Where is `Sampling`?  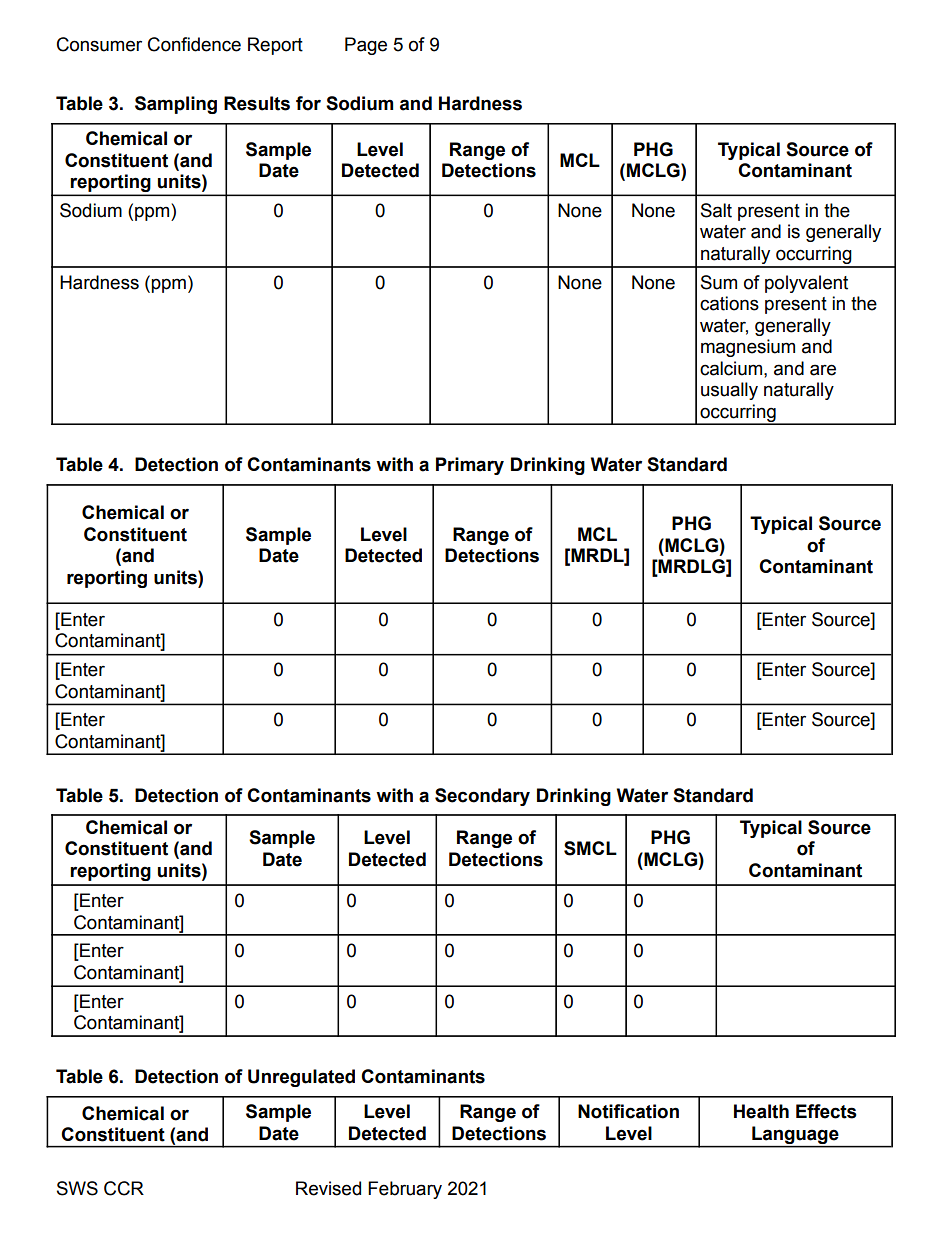 Sampling is located at coordinates (176, 105).
